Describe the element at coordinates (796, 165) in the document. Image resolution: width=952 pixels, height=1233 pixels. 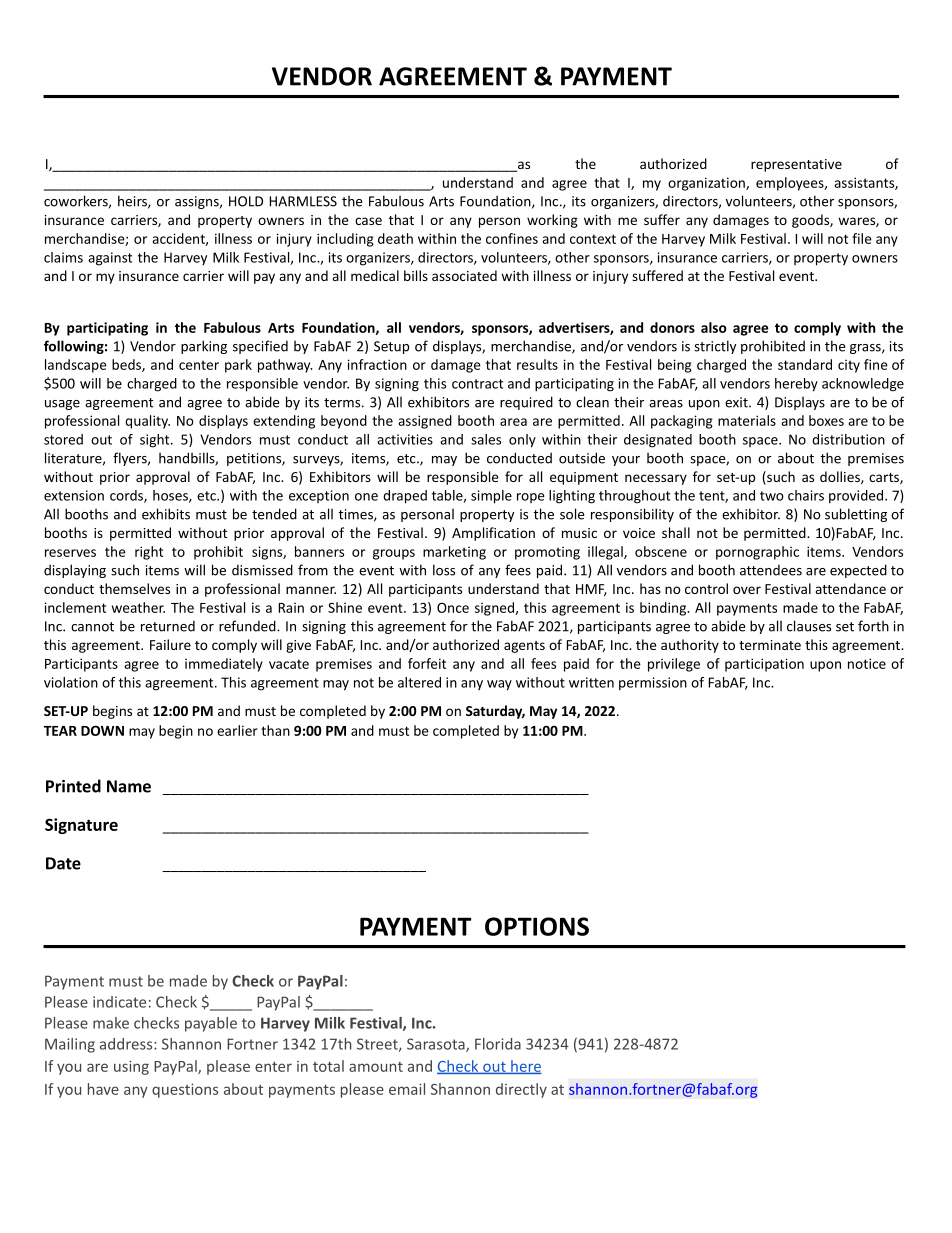
I see `representative` at that location.
